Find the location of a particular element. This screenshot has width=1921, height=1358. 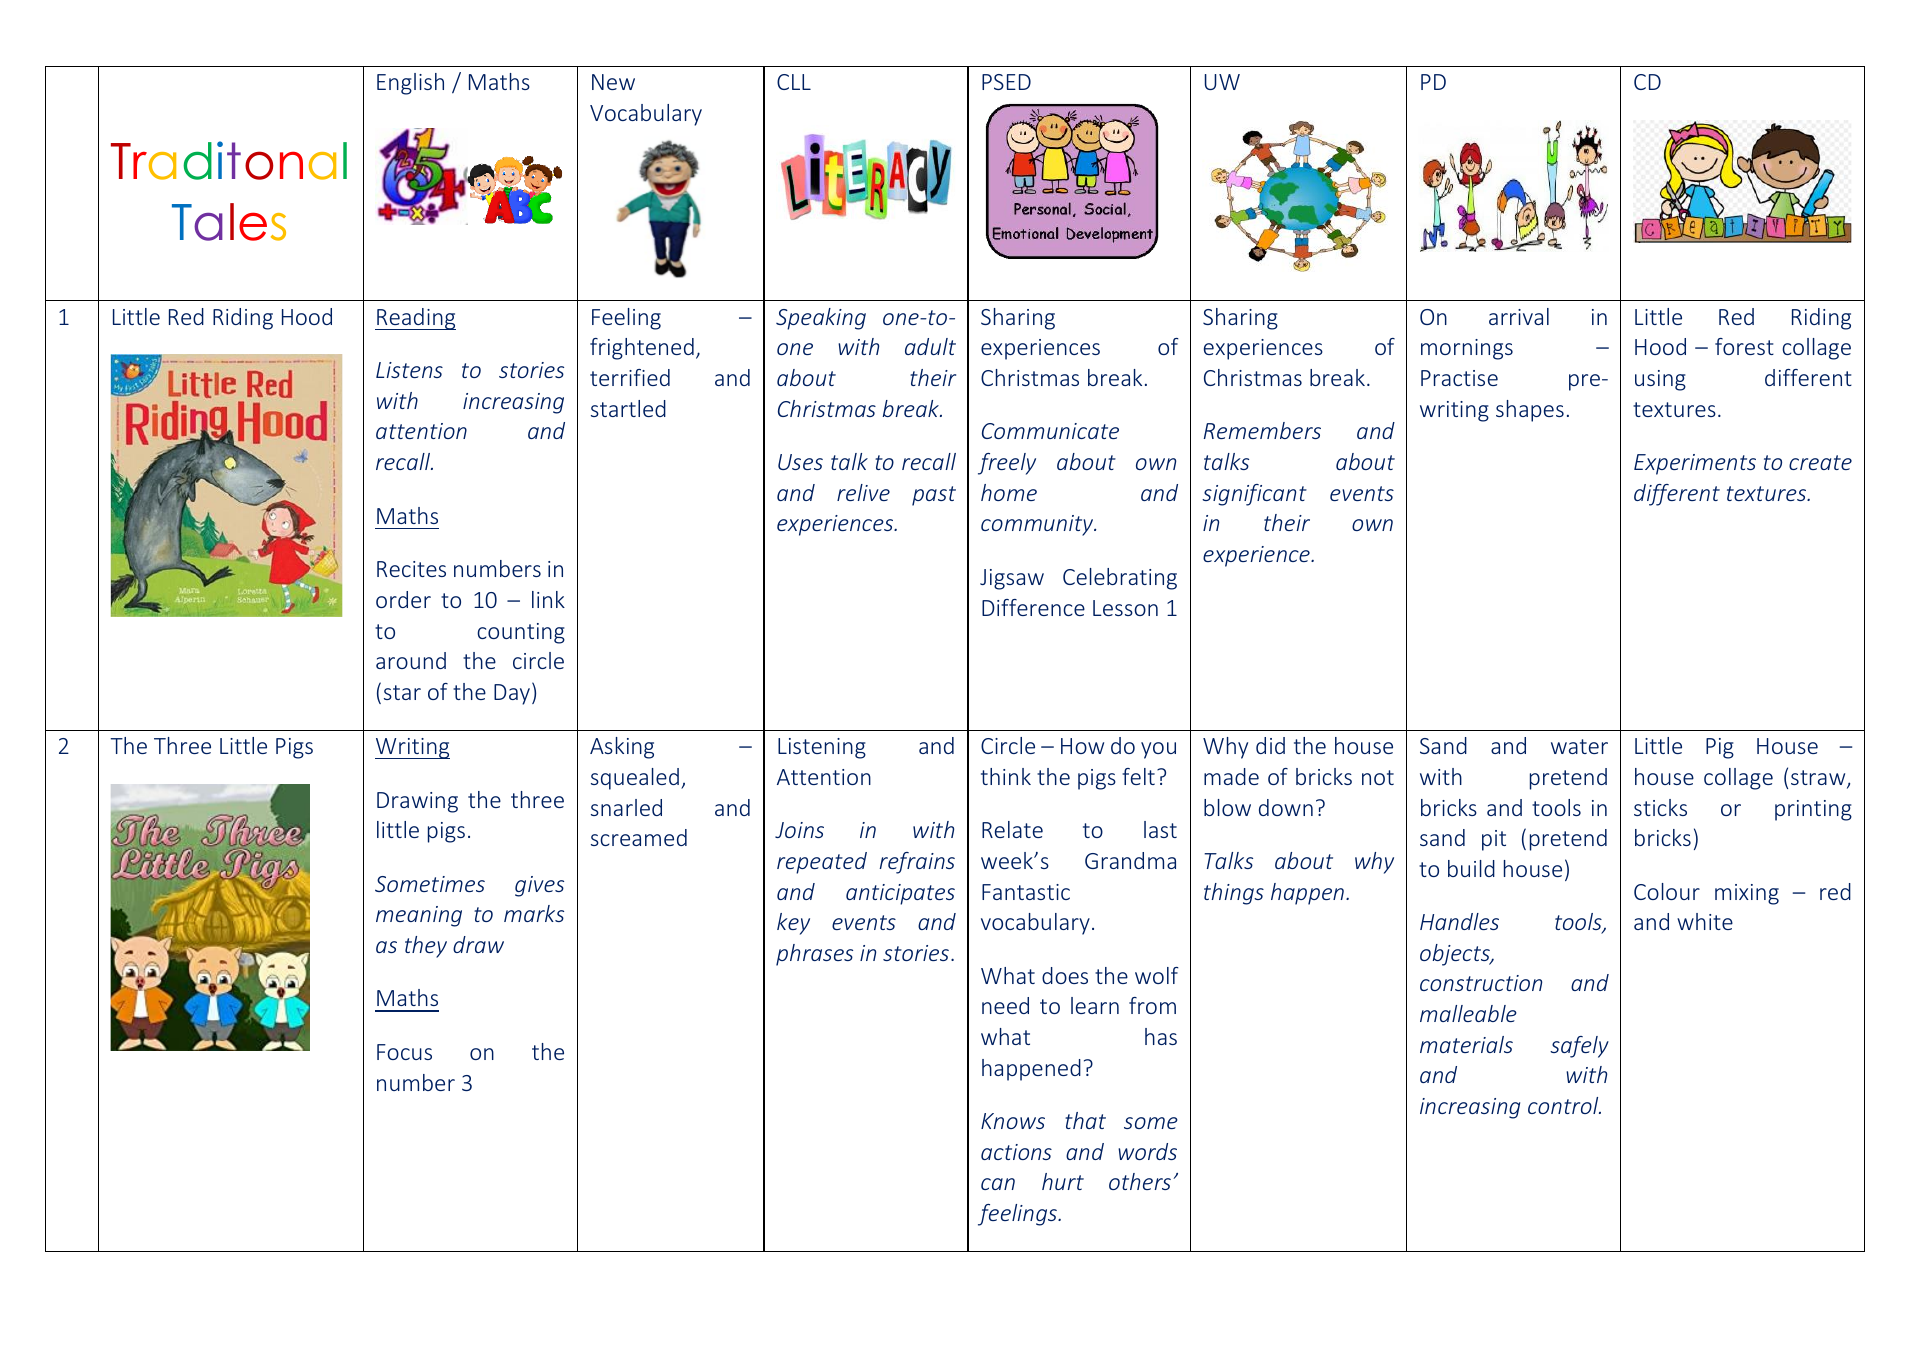

Difference is located at coordinates (1033, 607).
